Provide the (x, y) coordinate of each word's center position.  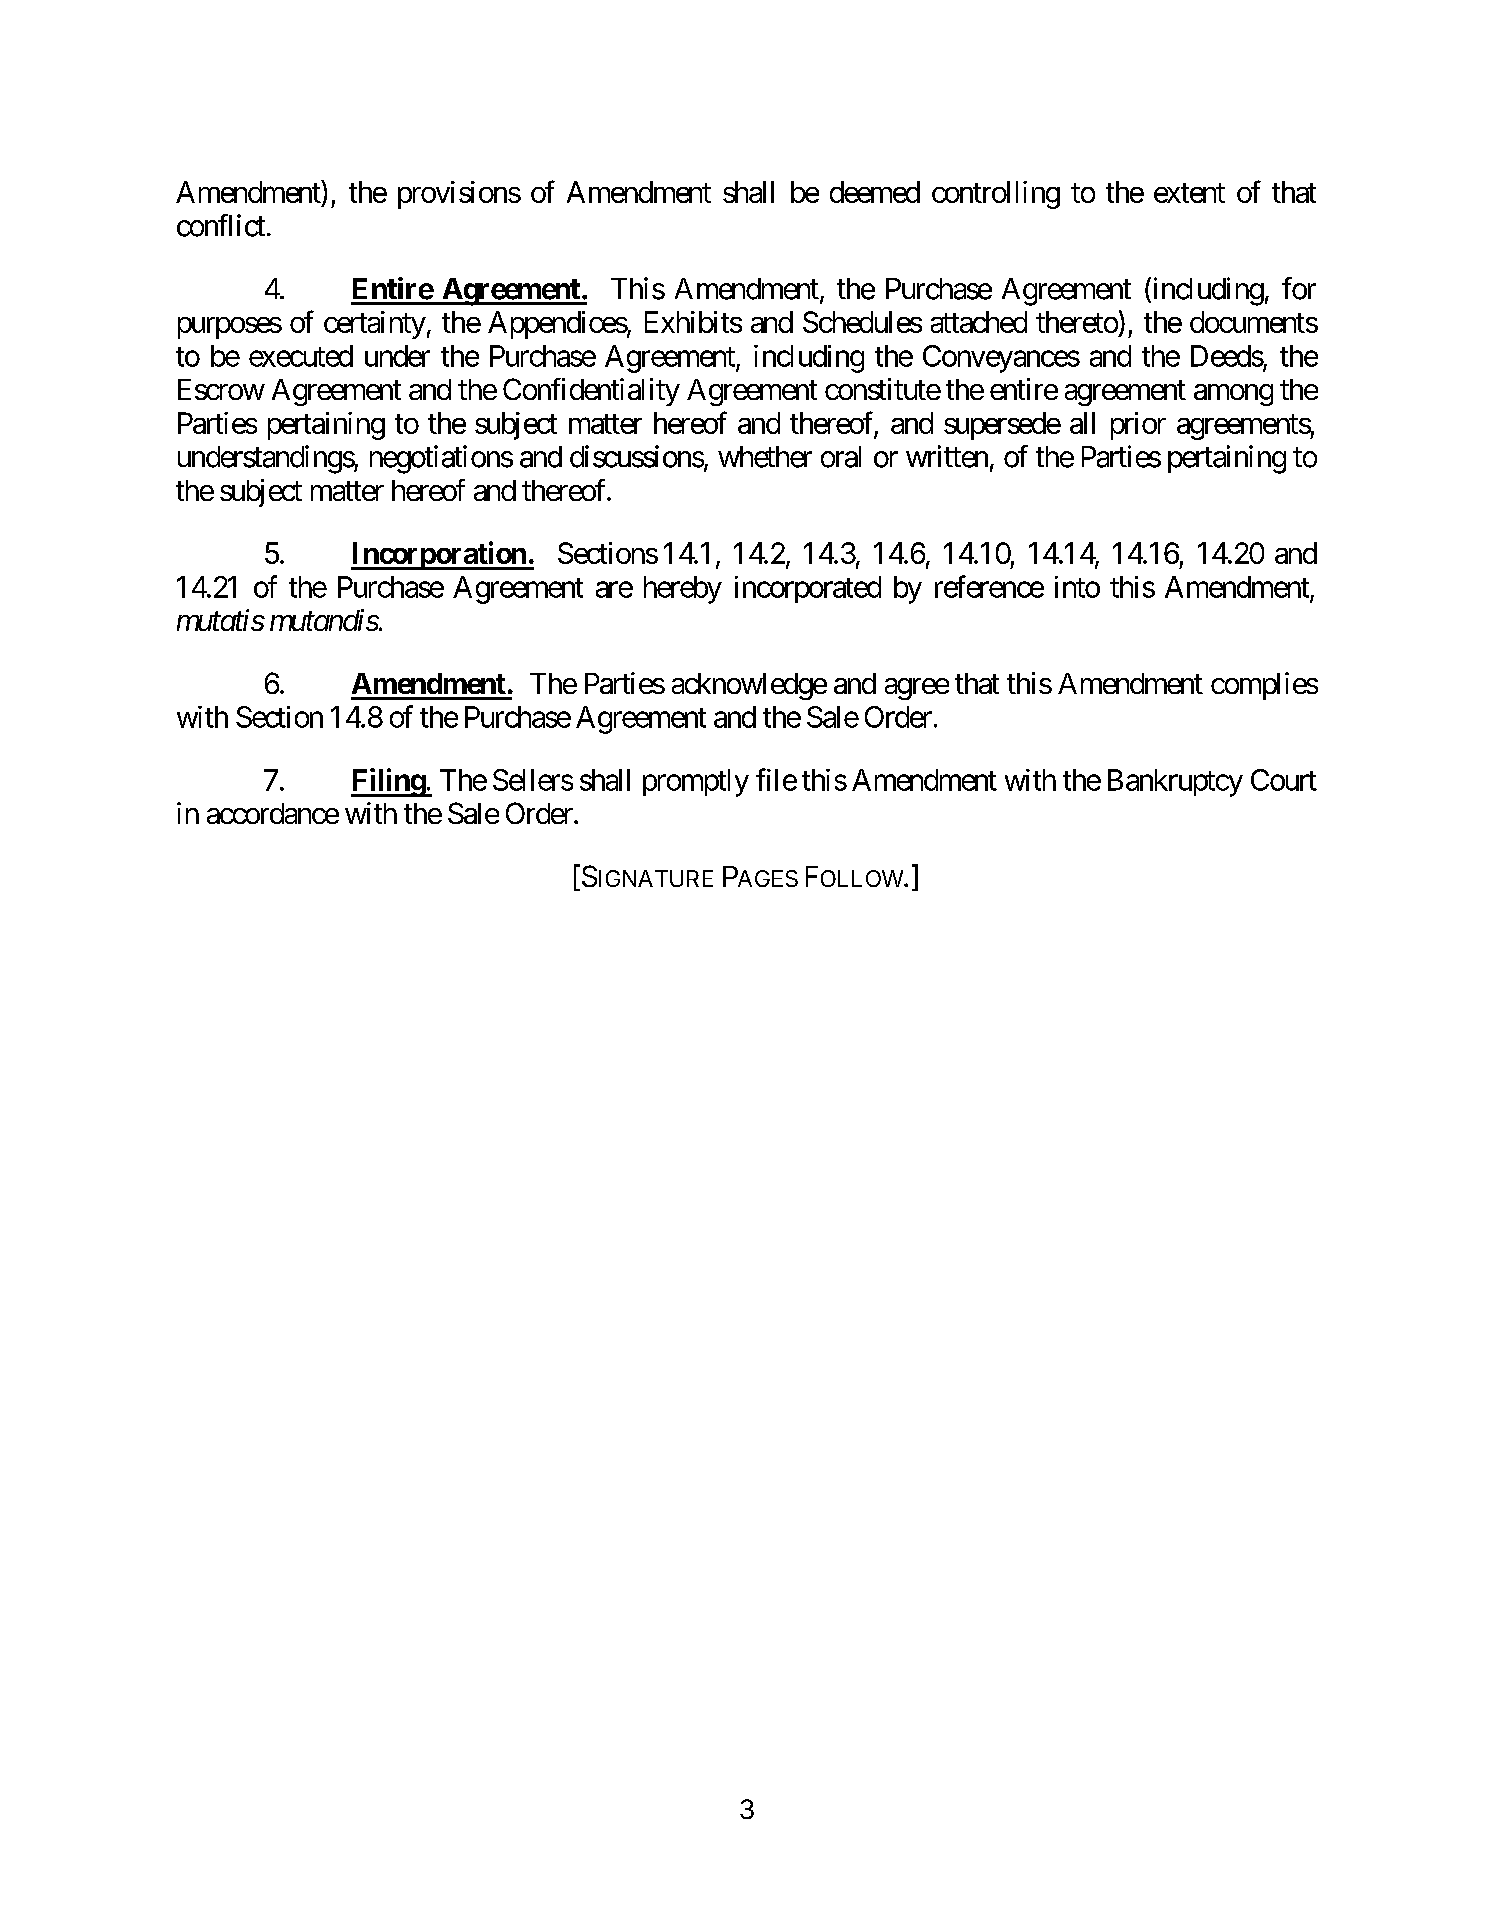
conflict (221, 225)
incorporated (808, 589)
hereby (683, 590)
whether (765, 457)
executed (301, 356)
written (947, 456)
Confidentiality (591, 392)
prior (1138, 426)
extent (1189, 193)
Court (1284, 780)
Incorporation (439, 555)
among (1233, 395)
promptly (696, 783)
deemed (875, 192)
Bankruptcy (1175, 783)
